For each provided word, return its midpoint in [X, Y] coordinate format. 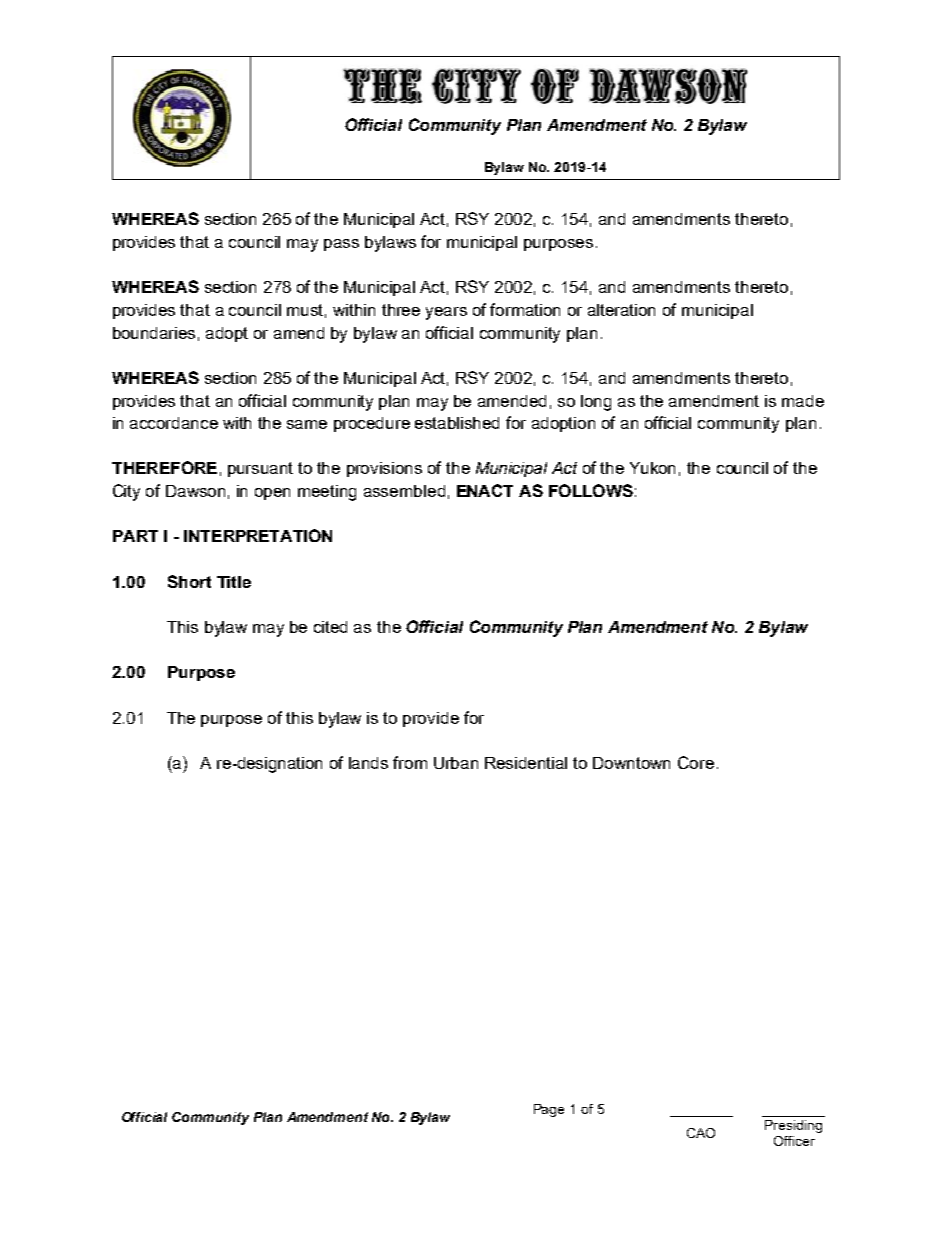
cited [330, 627]
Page [549, 1110]
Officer [794, 1141]
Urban [456, 763]
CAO [701, 1133]
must [306, 311]
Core [696, 762]
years [446, 313]
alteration [621, 310]
